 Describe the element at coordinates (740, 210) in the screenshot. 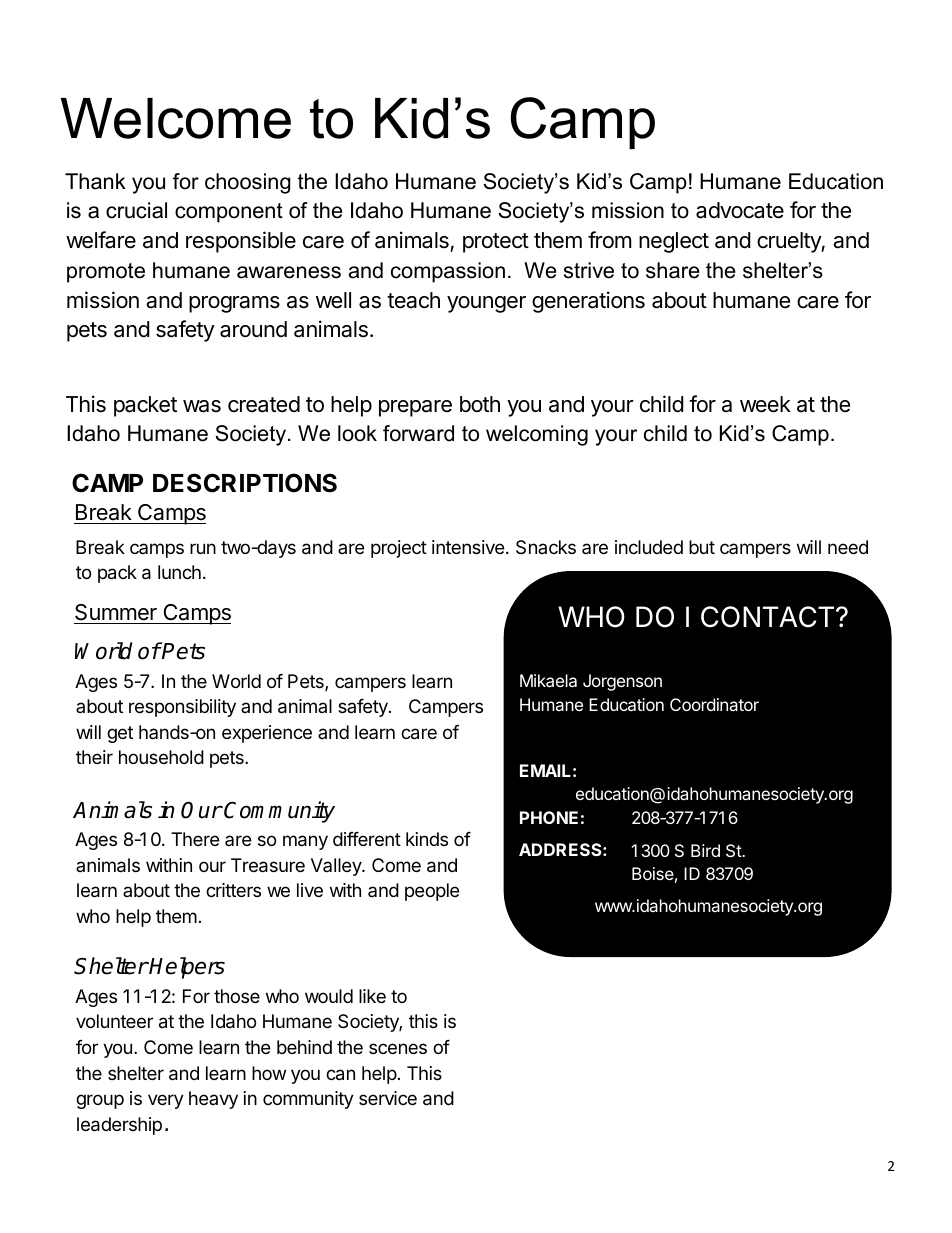

I see `advocate` at that location.
